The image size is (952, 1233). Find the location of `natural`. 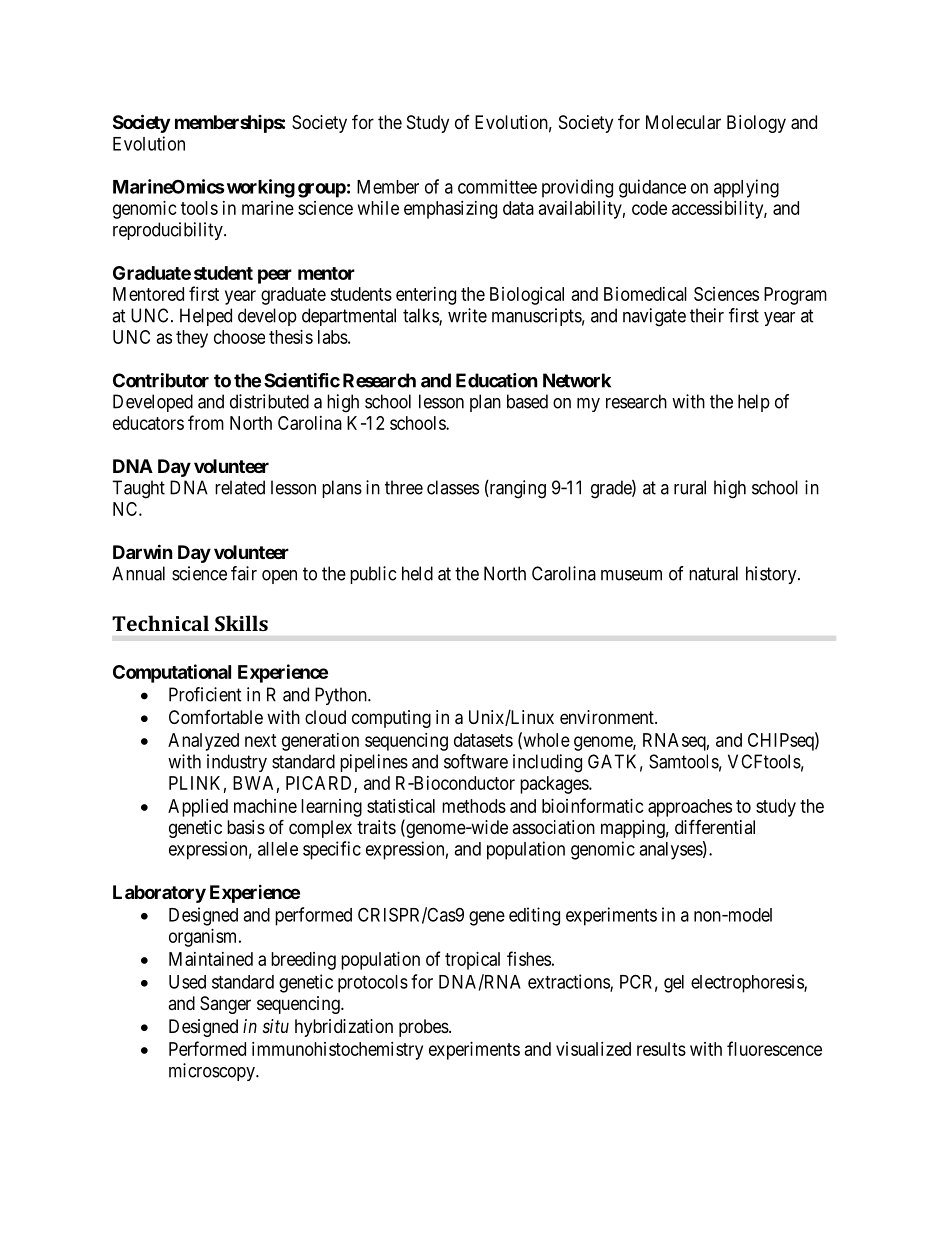

natural is located at coordinates (713, 573).
